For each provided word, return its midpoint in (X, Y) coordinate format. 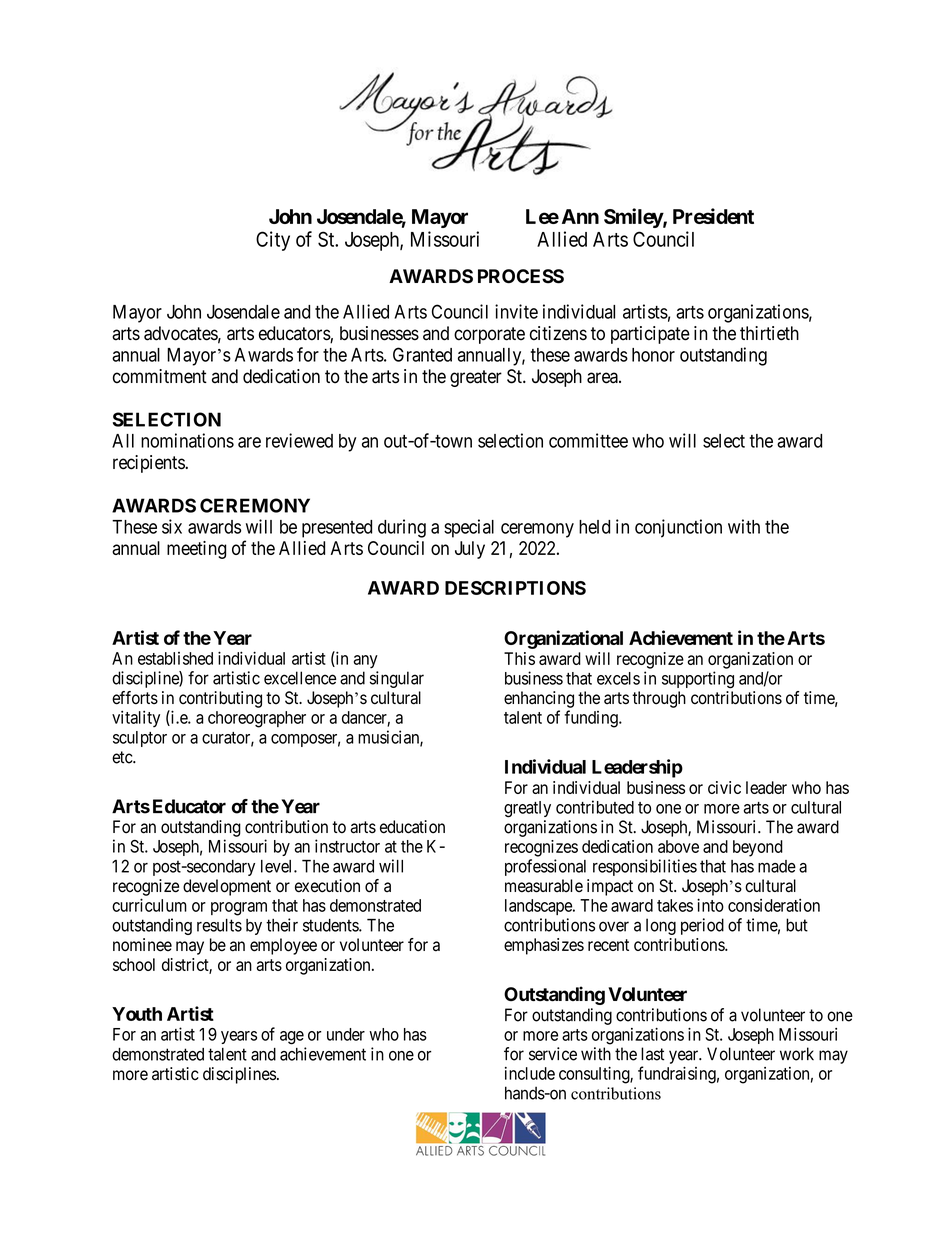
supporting (698, 680)
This (519, 658)
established (175, 658)
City (273, 241)
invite (516, 311)
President (713, 216)
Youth (137, 1014)
